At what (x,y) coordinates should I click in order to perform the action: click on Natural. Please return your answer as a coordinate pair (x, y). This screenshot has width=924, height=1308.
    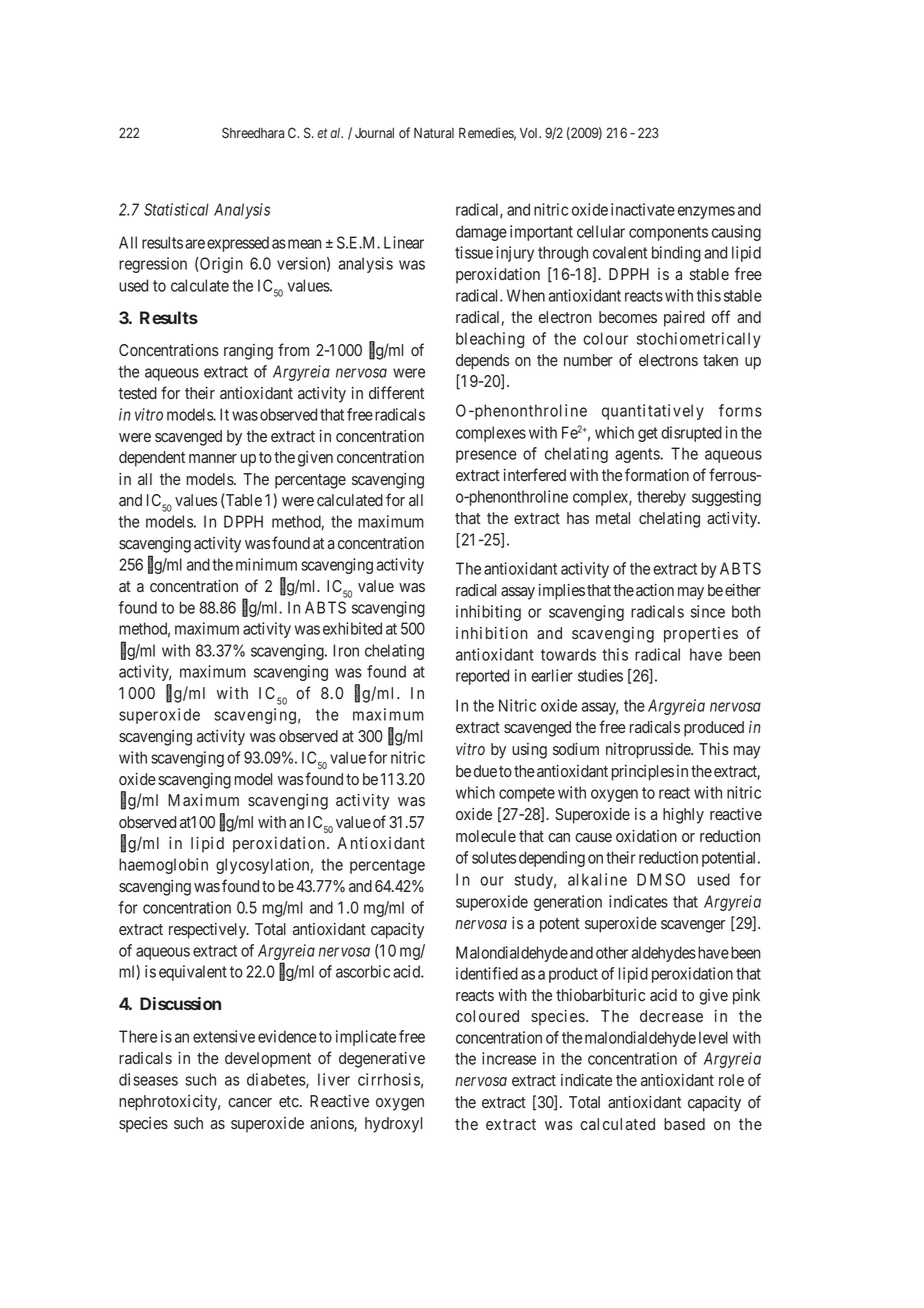
    Looking at the image, I should click on (434, 133).
